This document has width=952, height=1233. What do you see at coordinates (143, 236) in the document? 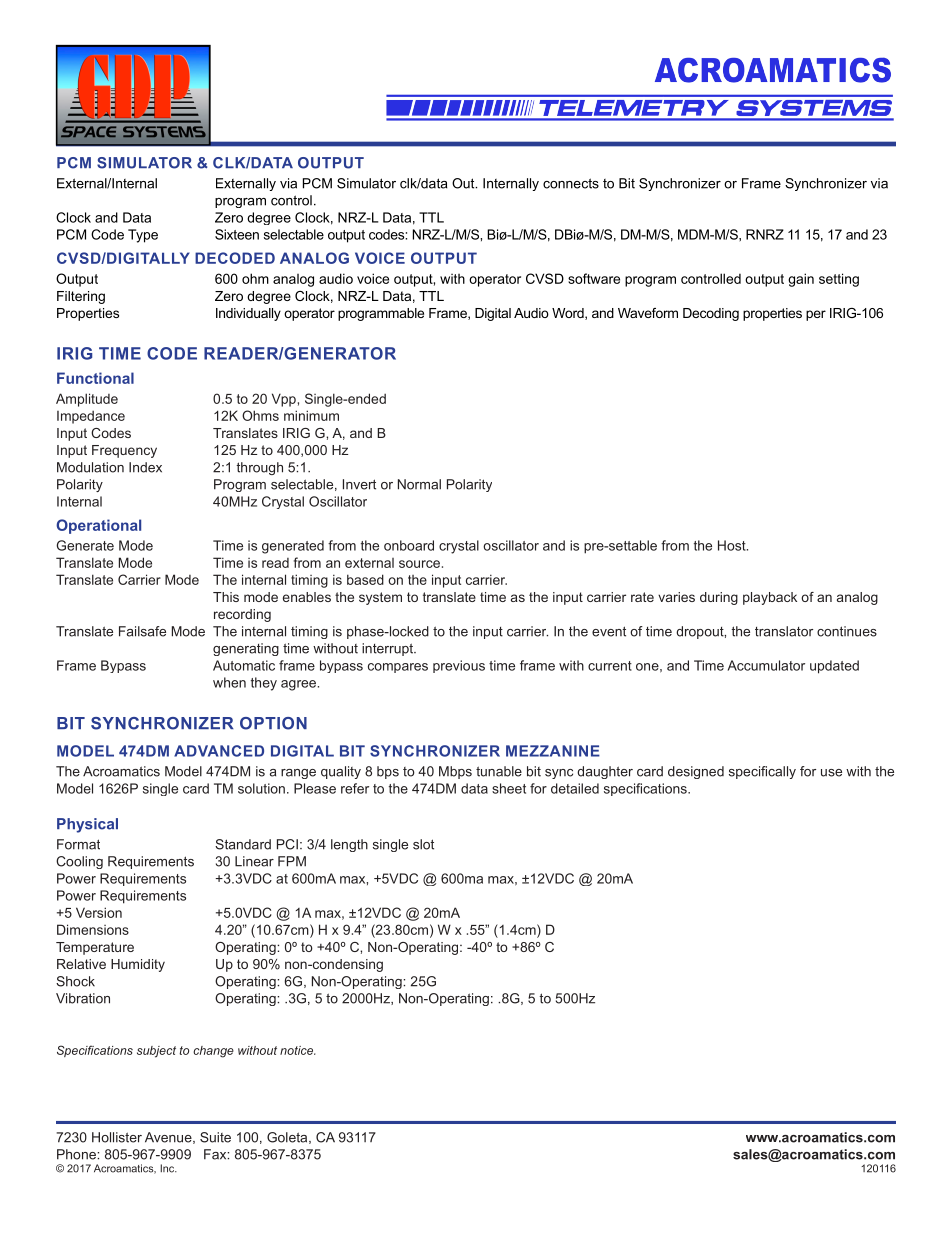
I see `Type` at bounding box center [143, 236].
